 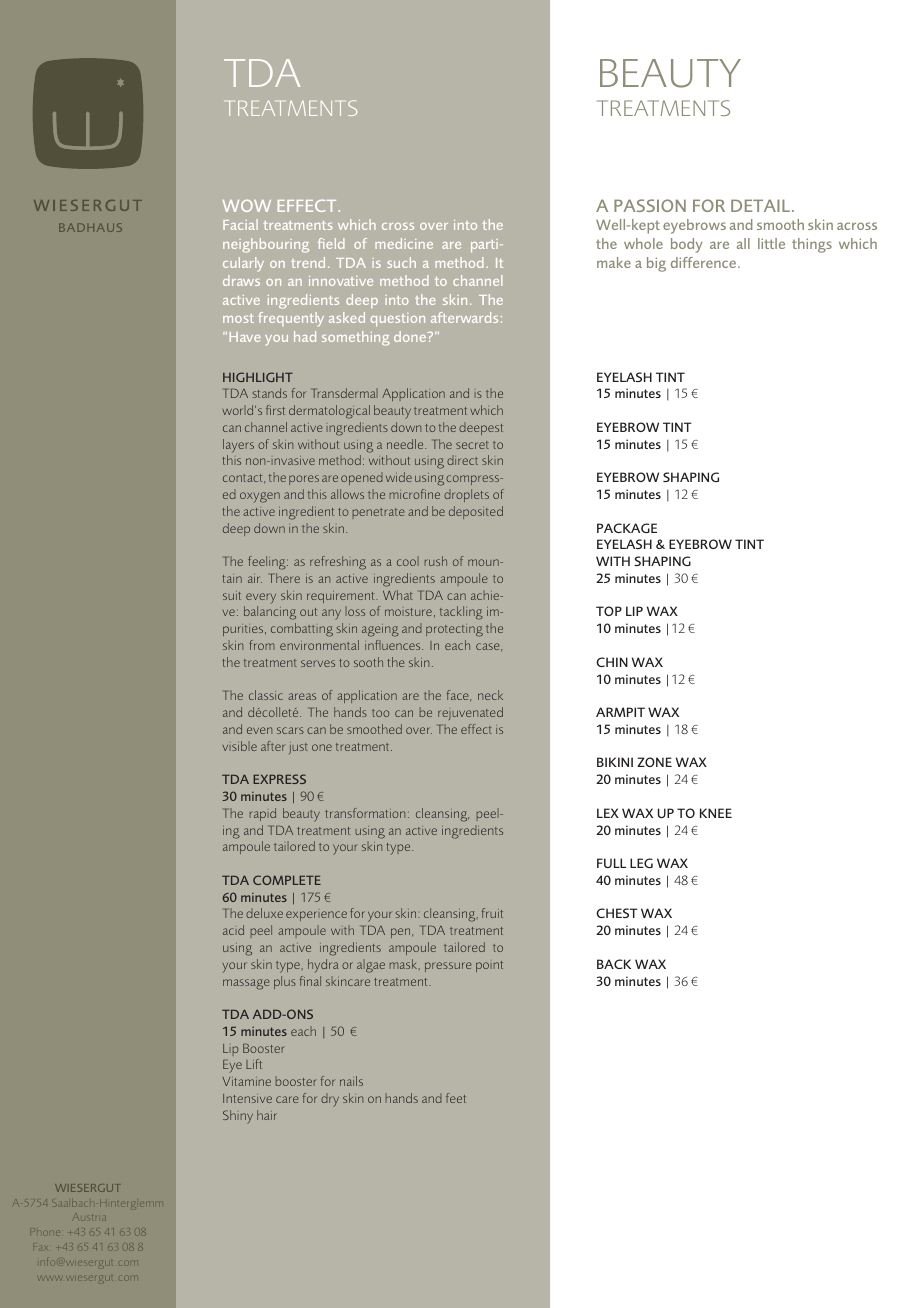 What do you see at coordinates (614, 262) in the screenshot?
I see `make` at bounding box center [614, 262].
